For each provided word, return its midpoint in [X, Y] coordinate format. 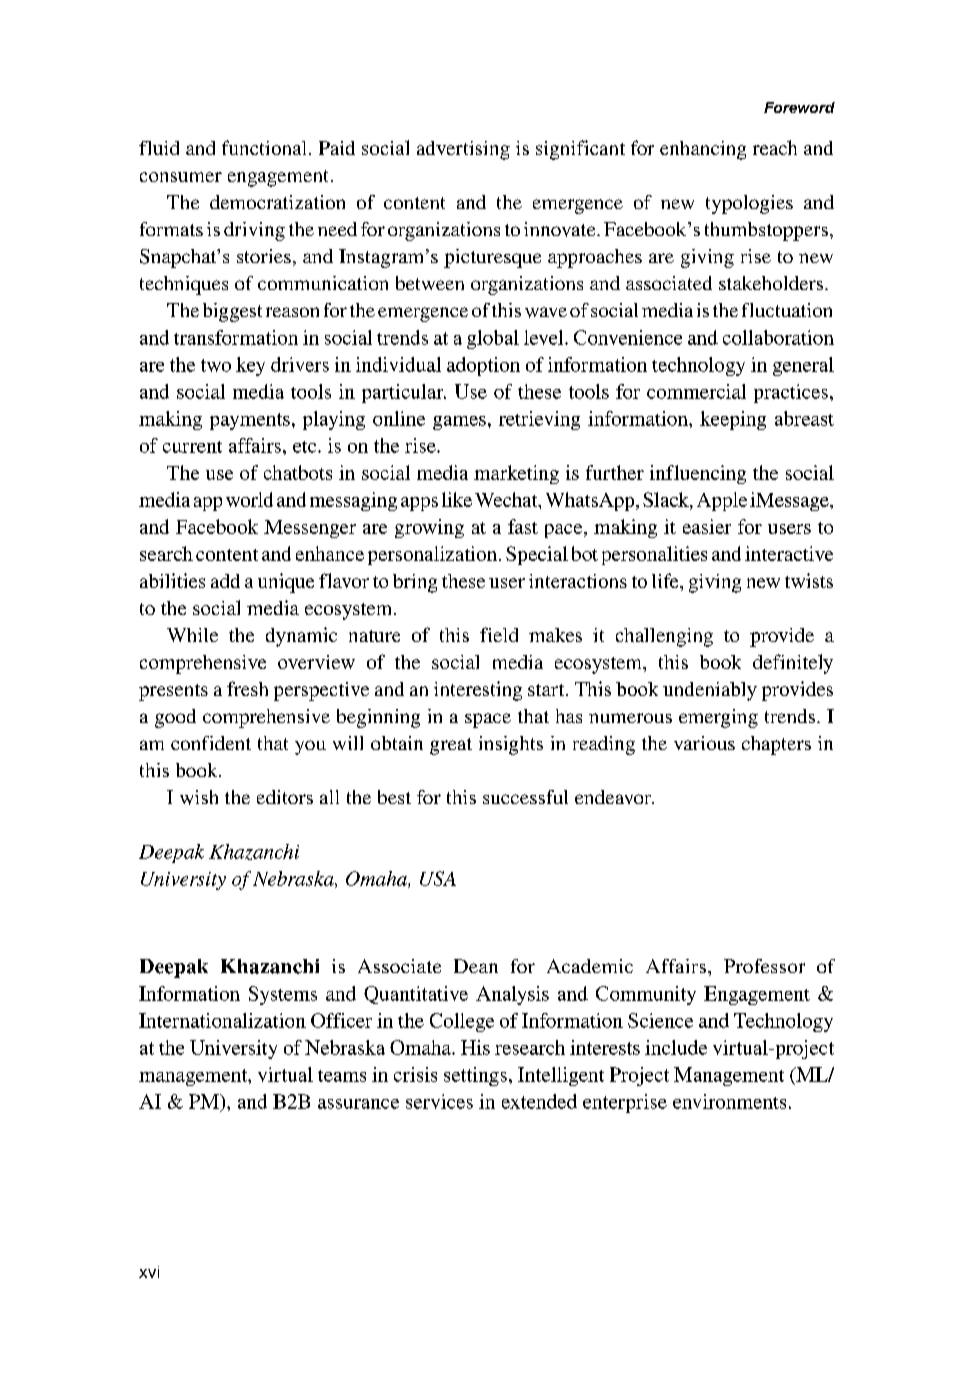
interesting [478, 691]
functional [266, 147]
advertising [463, 150]
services [439, 1101]
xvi [149, 1272]
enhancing [703, 150]
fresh [247, 688]
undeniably [710, 691]
